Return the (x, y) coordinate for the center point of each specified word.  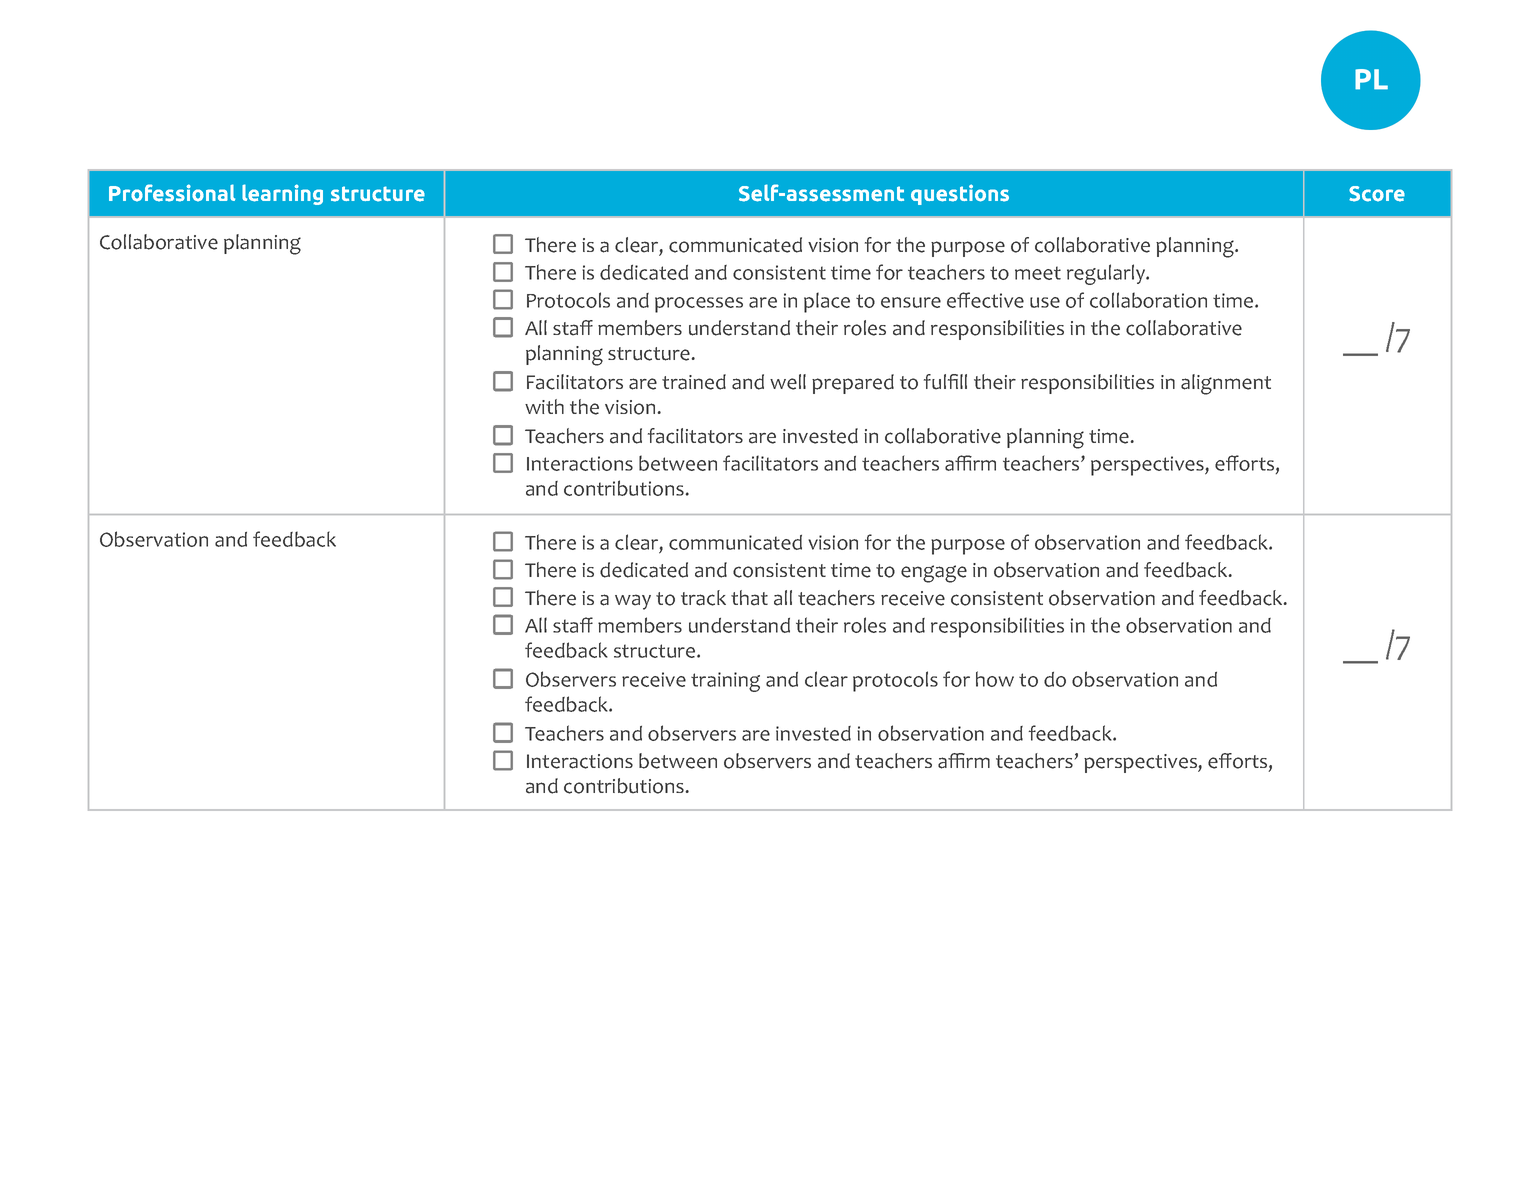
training (725, 682)
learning (282, 194)
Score (1377, 194)
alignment (1226, 384)
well (788, 382)
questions (960, 194)
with (544, 406)
